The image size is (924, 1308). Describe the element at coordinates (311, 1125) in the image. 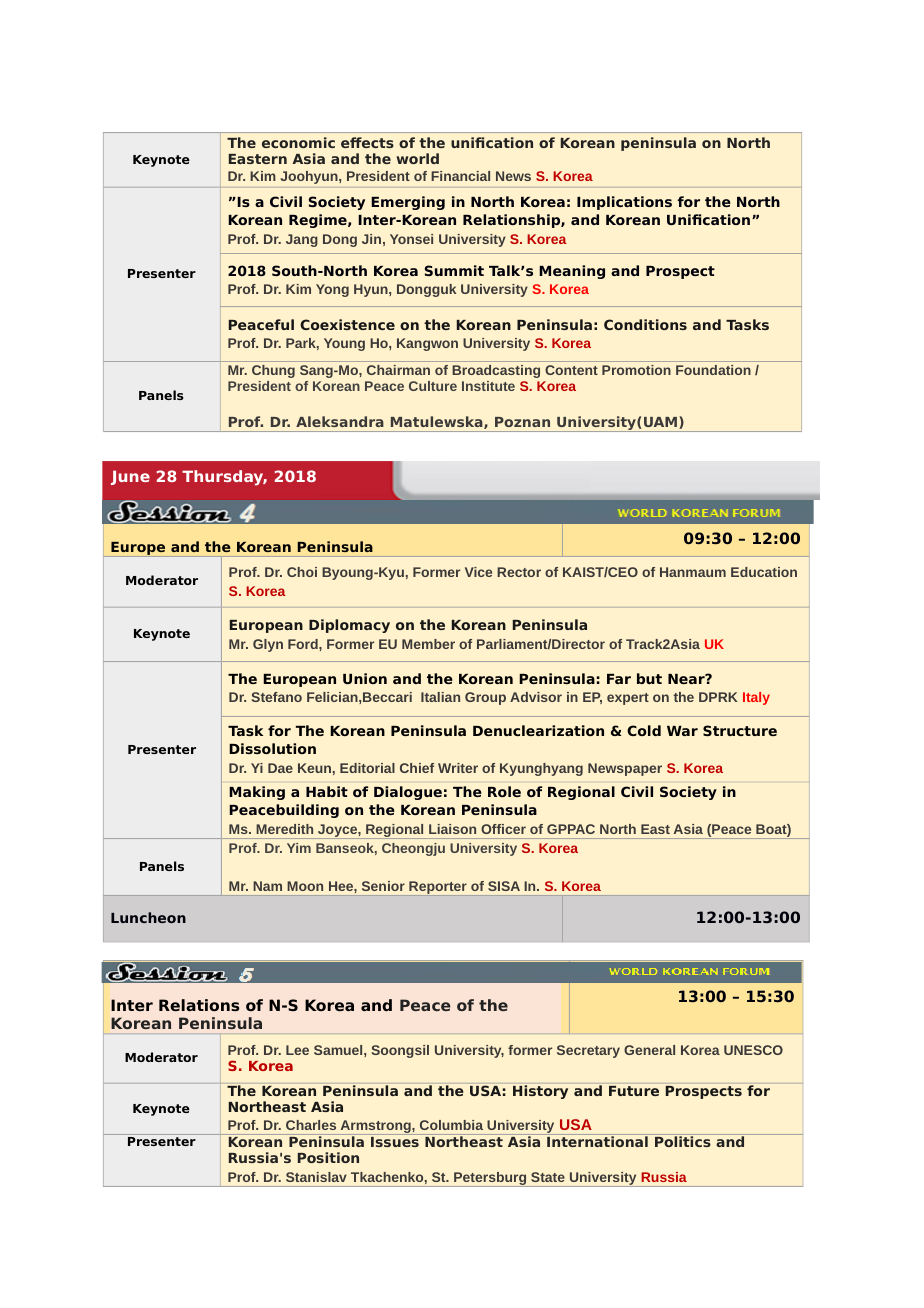

I see `Charles` at that location.
